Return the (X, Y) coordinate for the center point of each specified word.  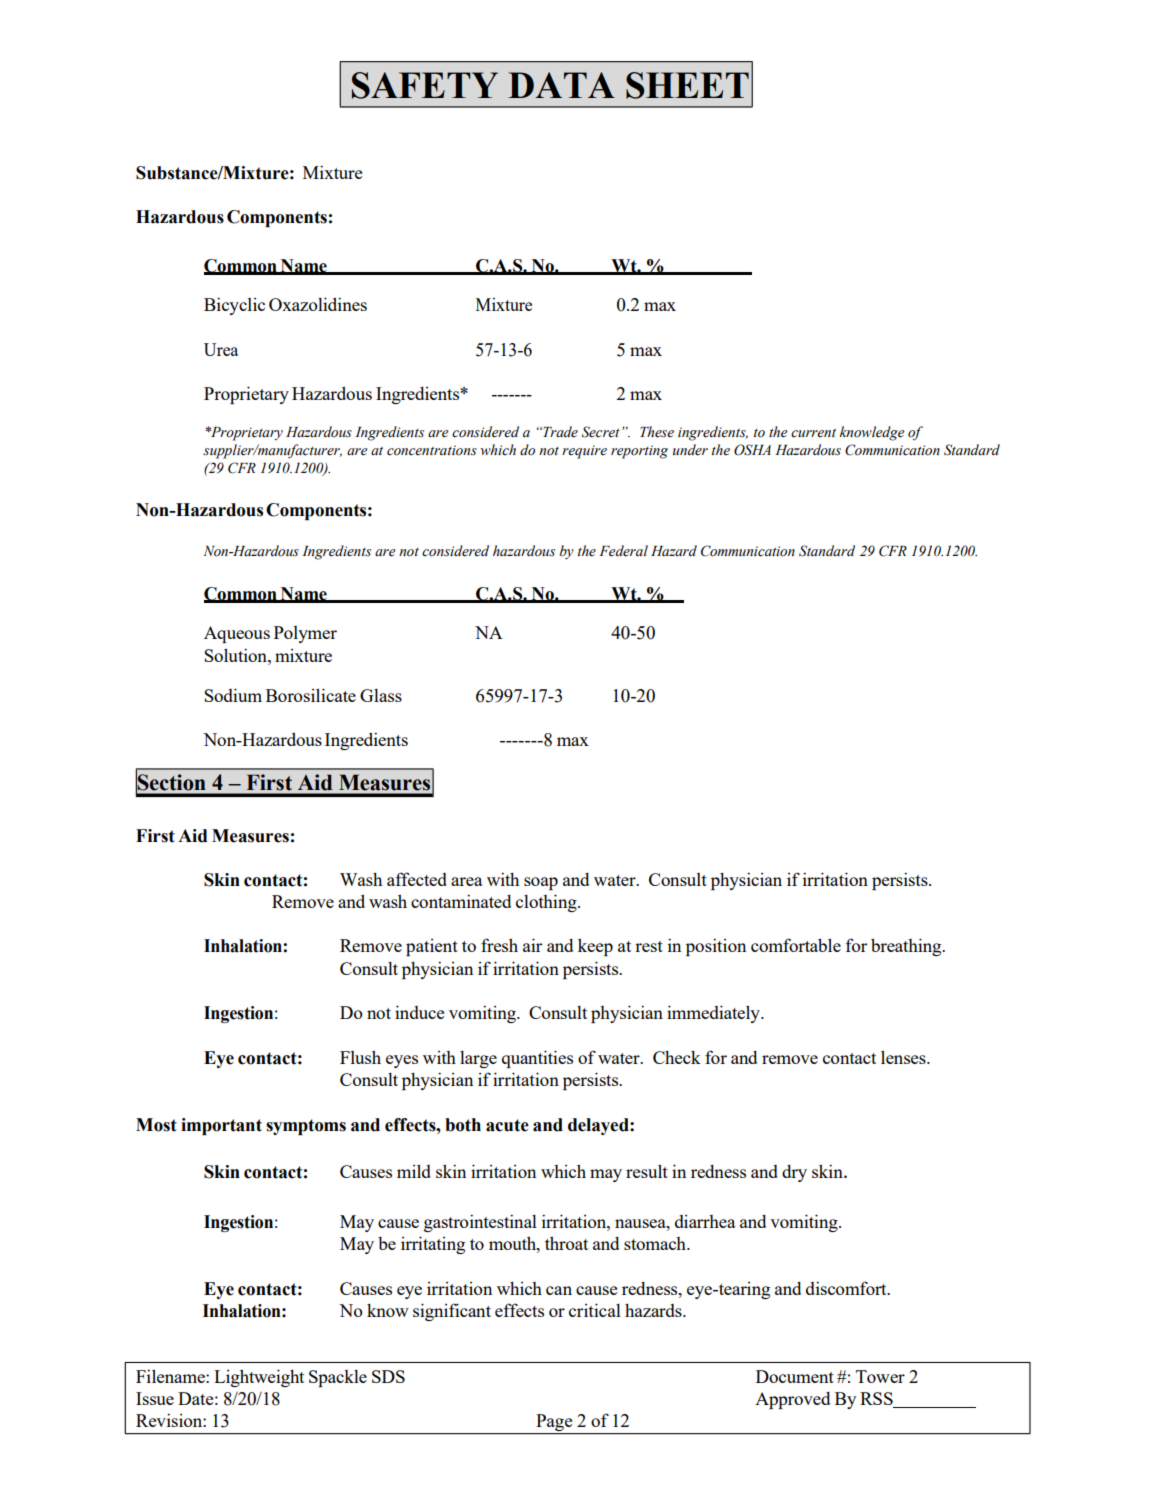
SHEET (687, 85)
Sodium (233, 695)
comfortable (796, 945)
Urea (221, 349)
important (221, 1126)
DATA (561, 85)
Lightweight (259, 1378)
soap (541, 883)
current (813, 433)
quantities (537, 1059)
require (584, 452)
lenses (904, 1057)
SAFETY (425, 85)
